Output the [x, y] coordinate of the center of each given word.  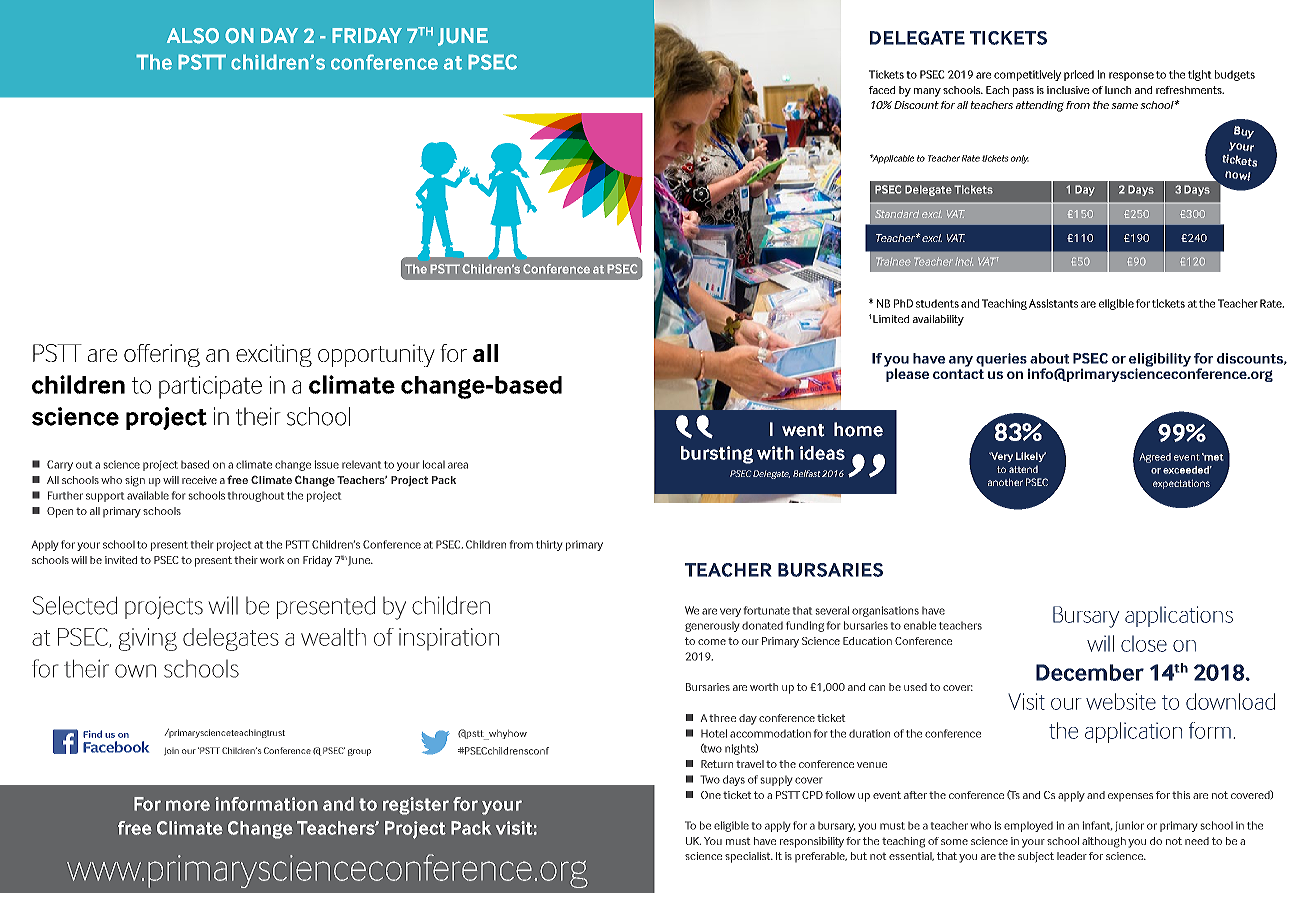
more [188, 805]
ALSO [193, 36]
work [272, 560]
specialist [749, 857]
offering [162, 355]
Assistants [1053, 303]
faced [882, 90]
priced [1079, 75]
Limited [891, 319]
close [1144, 643]
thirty [549, 545]
